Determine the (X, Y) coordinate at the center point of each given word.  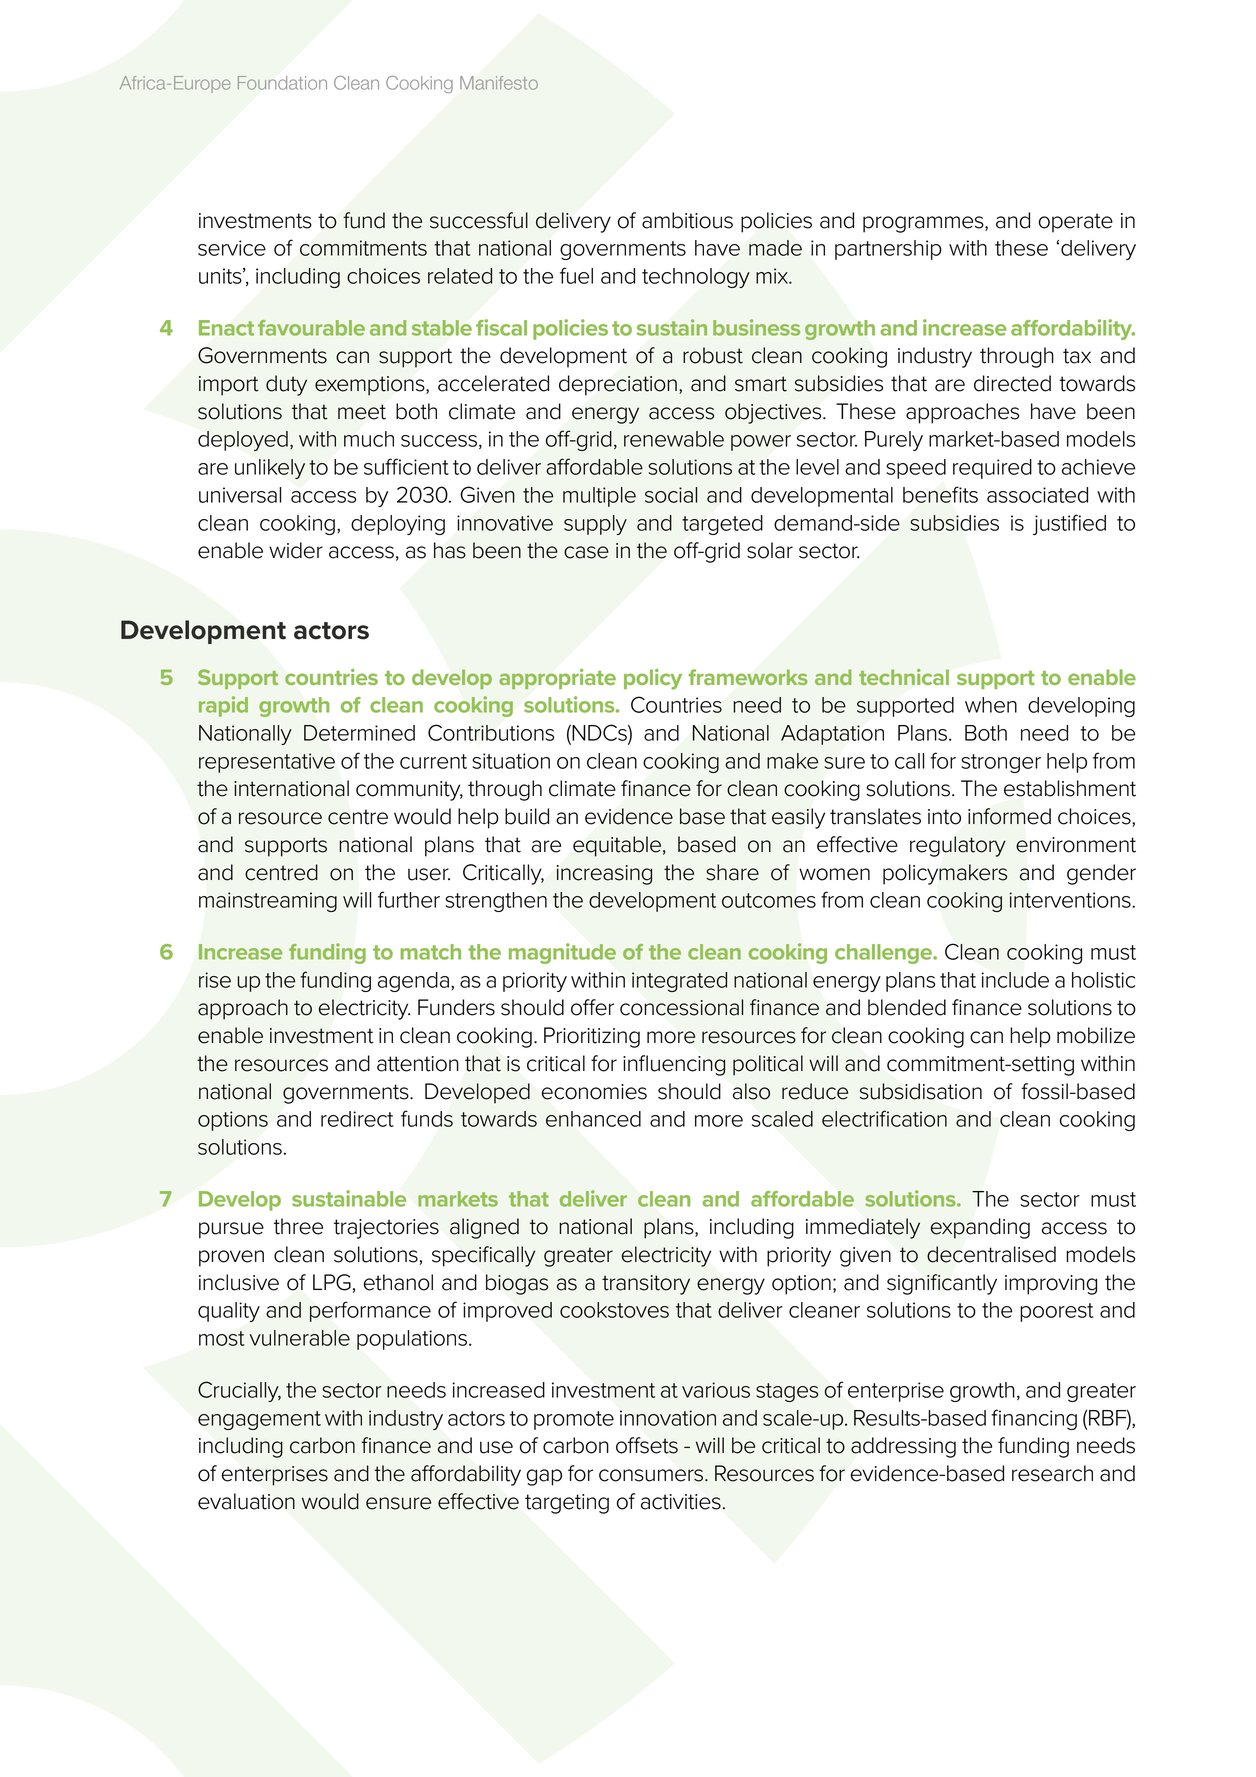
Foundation (282, 83)
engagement (259, 1420)
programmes (924, 224)
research (1052, 1473)
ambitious (687, 220)
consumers (652, 1475)
